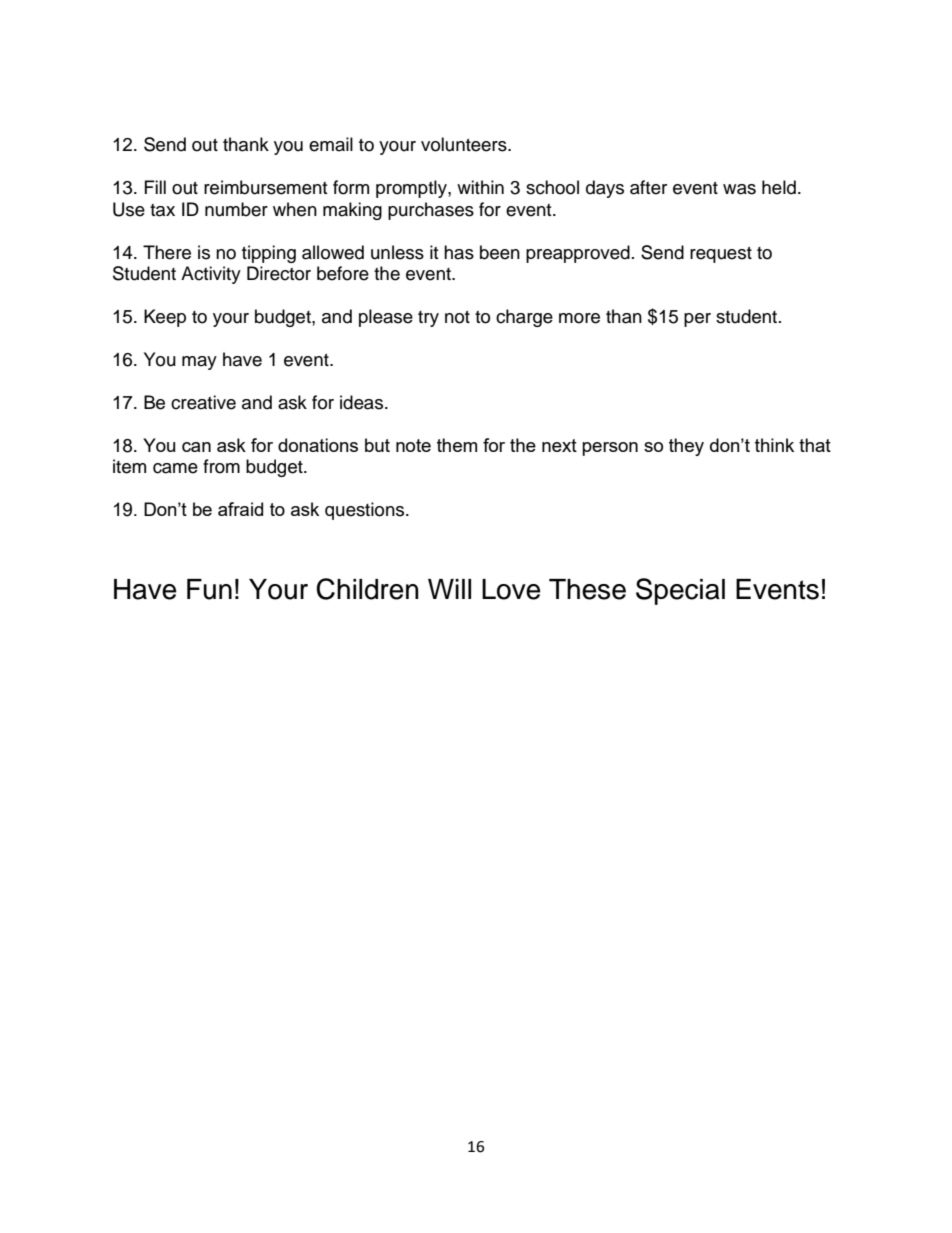 The image size is (952, 1233). I want to click on ideas, so click(363, 402).
